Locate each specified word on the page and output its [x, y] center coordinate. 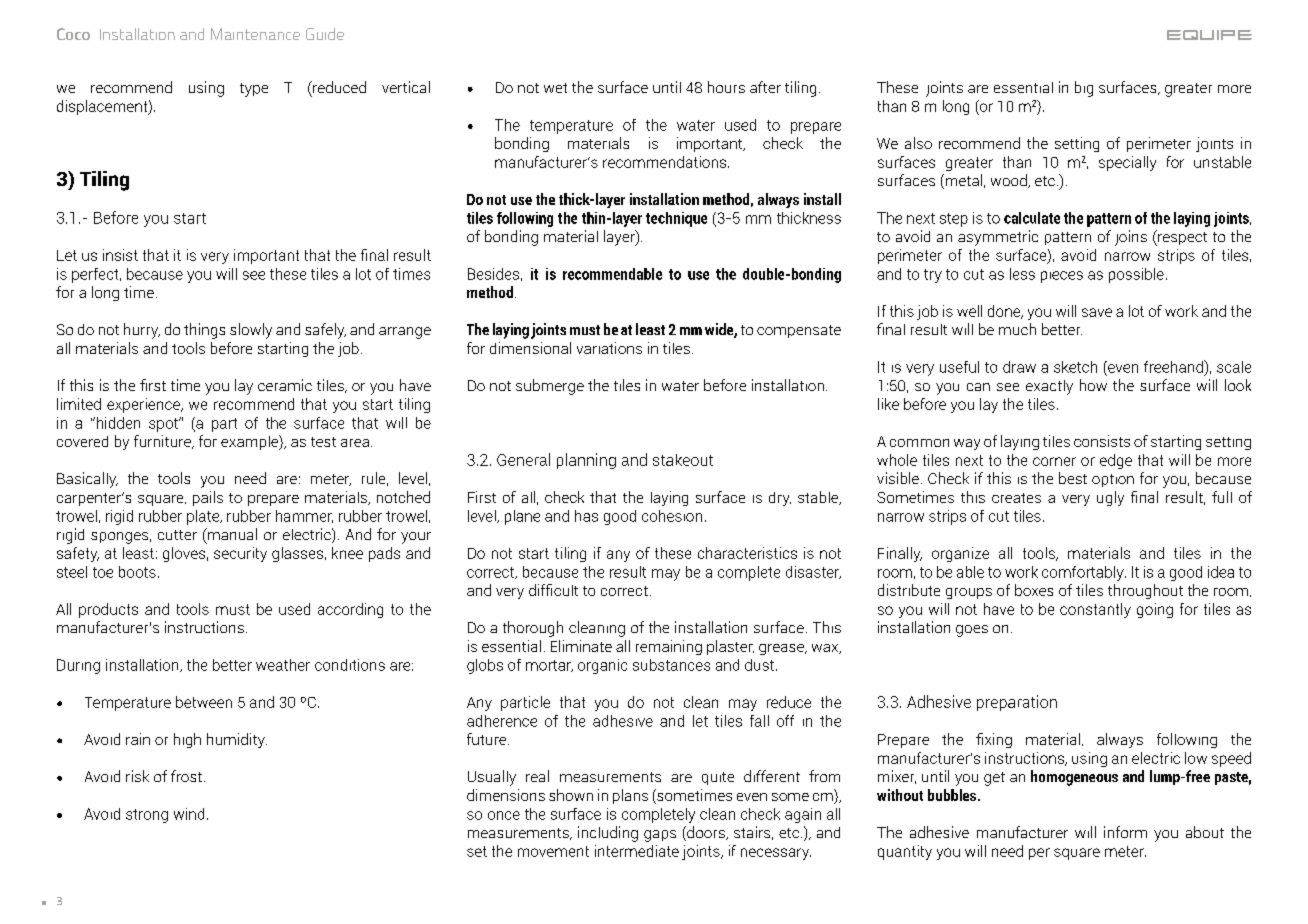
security [240, 554]
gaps [660, 836]
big [1084, 89]
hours [726, 87]
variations [609, 348]
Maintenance [255, 34]
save [1097, 312]
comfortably [1084, 573]
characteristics [747, 553]
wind [189, 814]
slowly [251, 331]
